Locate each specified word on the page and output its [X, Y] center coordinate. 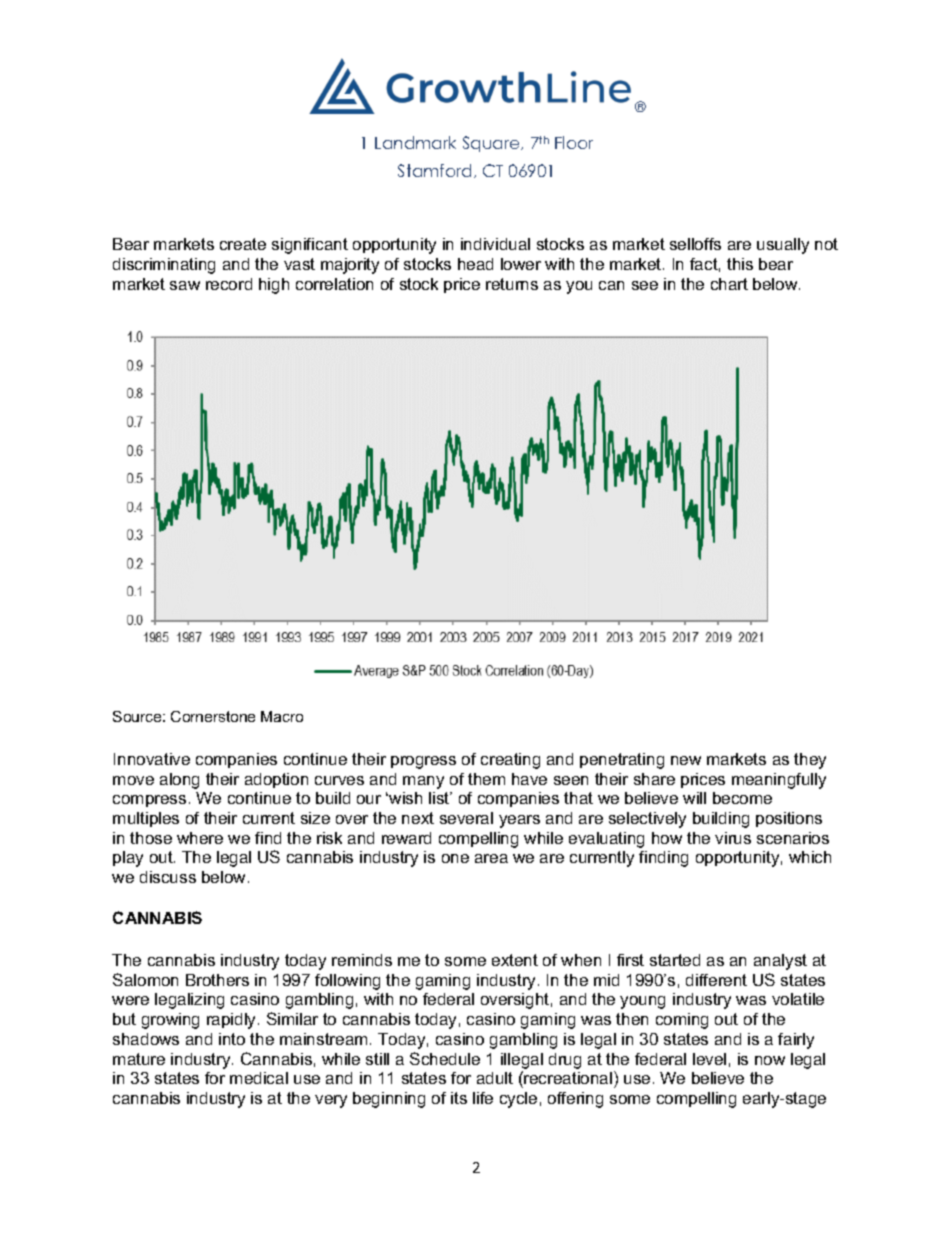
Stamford [434, 170]
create [243, 244]
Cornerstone [213, 716]
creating [510, 761]
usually [783, 246]
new [686, 760]
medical [259, 1078]
